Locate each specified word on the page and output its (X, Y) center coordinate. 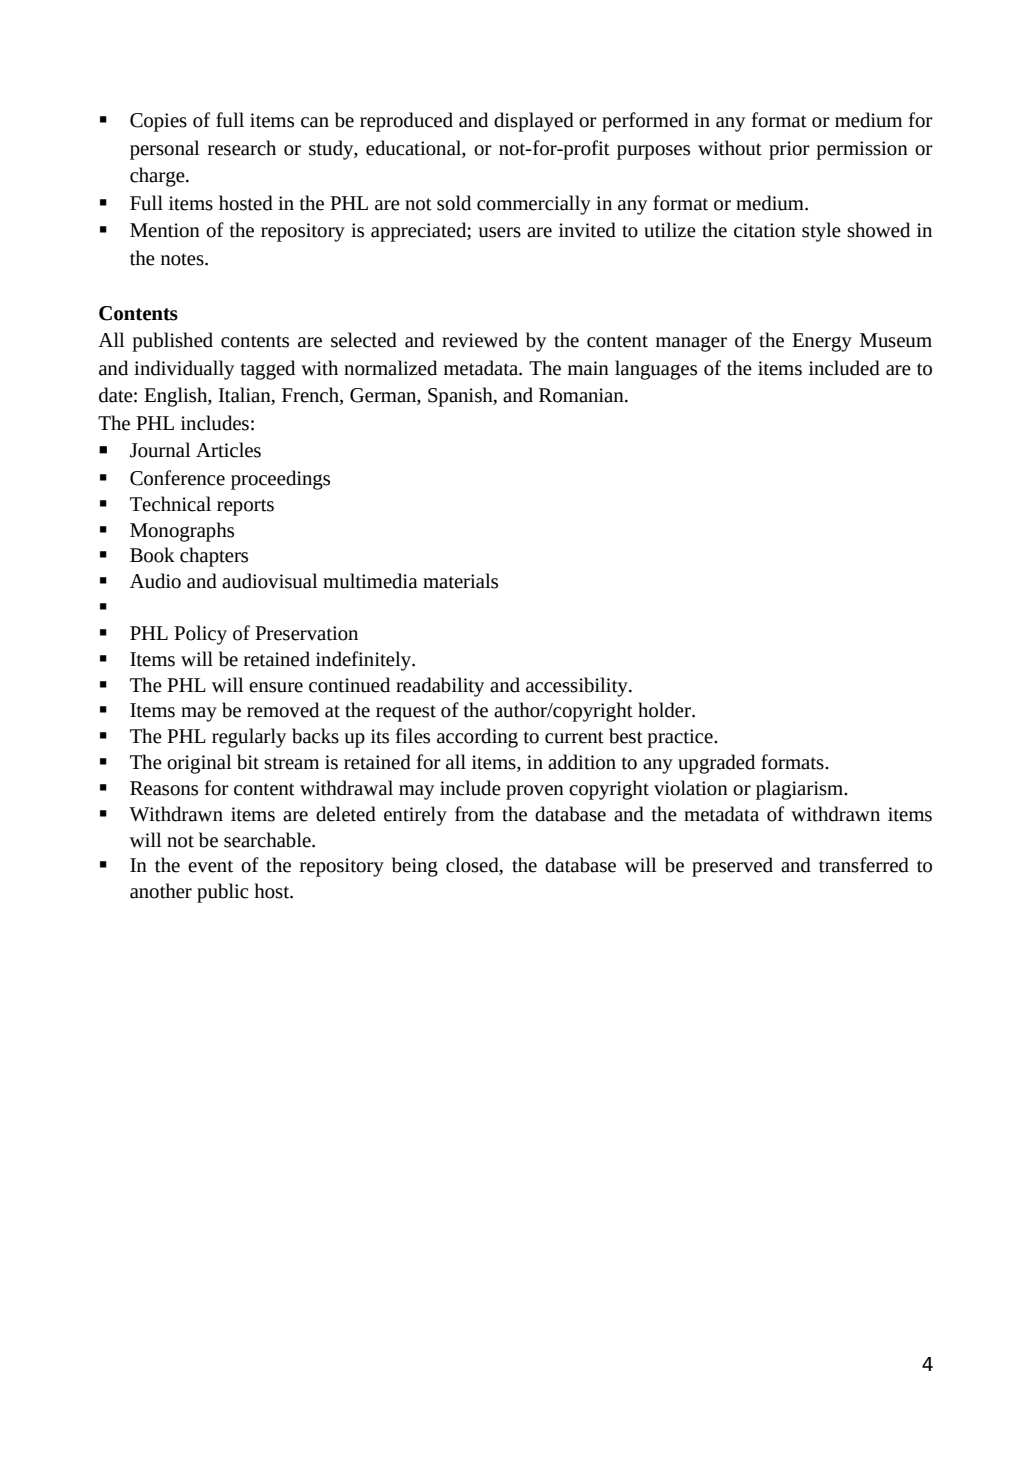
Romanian (582, 395)
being (415, 867)
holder (665, 710)
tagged (267, 370)
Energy (822, 342)
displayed (534, 122)
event (210, 866)
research (242, 148)
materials (460, 581)
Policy (200, 635)
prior (789, 150)
